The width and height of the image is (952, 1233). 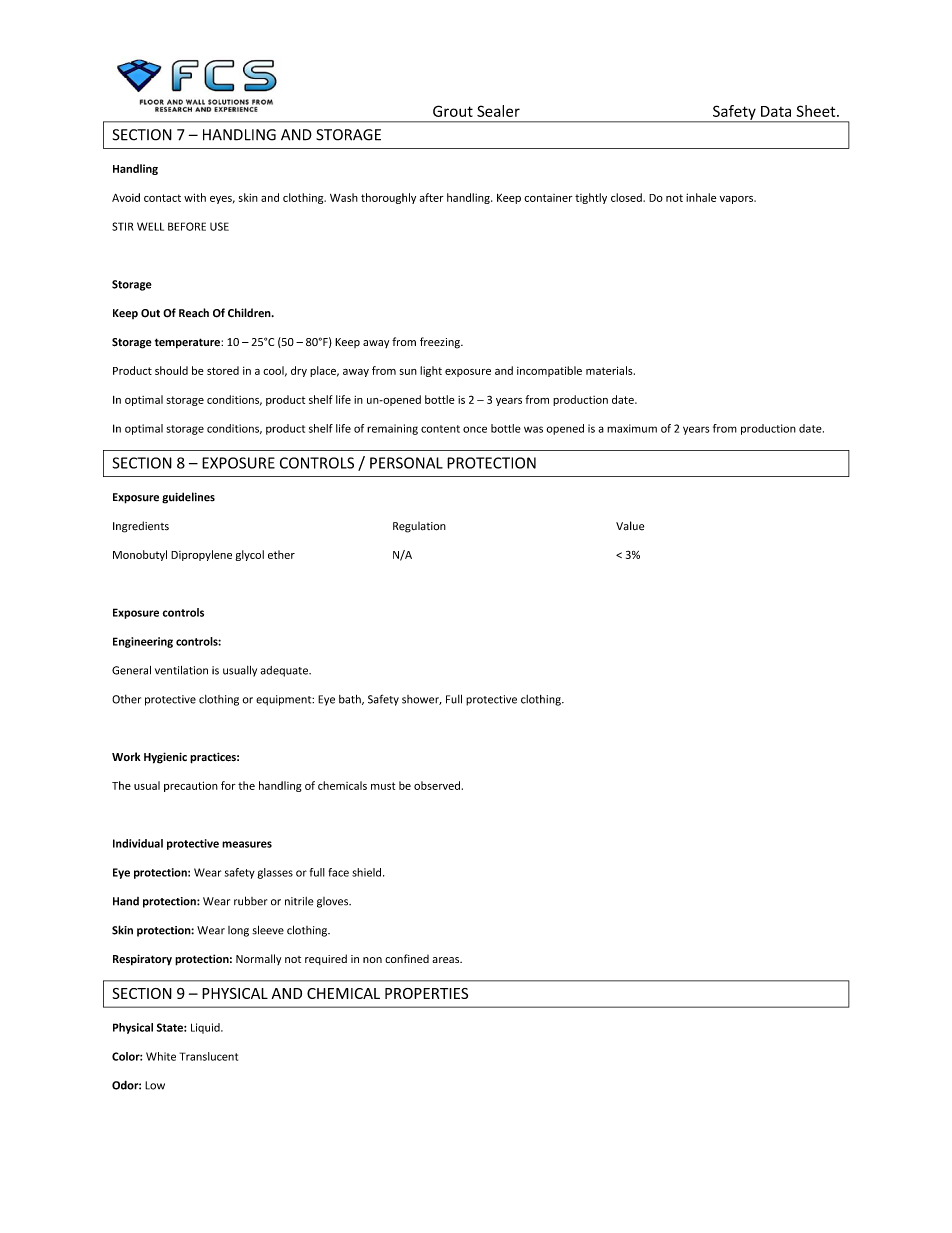 I want to click on Translucent, so click(x=208, y=1056).
